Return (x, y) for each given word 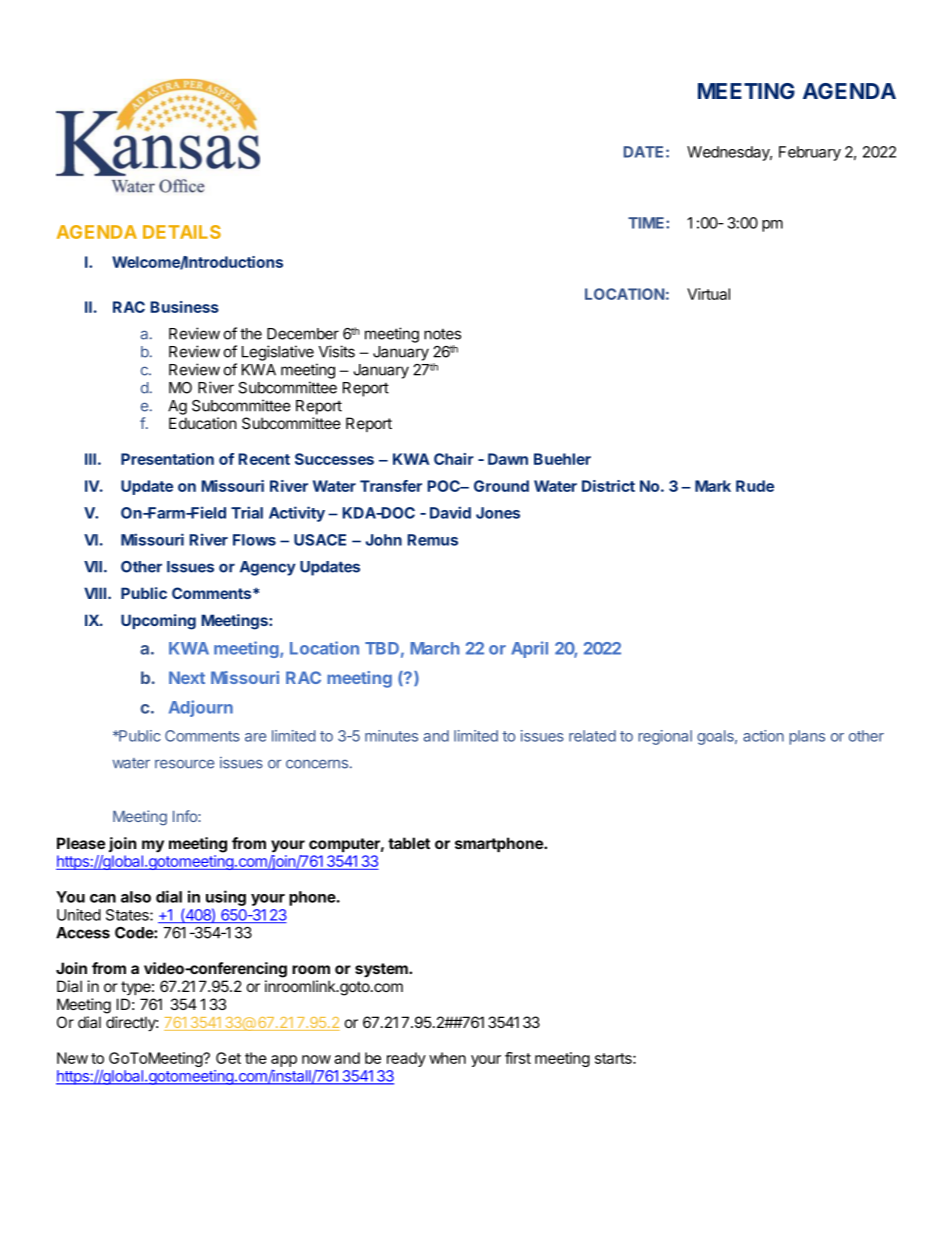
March (435, 648)
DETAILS (182, 232)
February (810, 153)
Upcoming (158, 622)
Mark (713, 486)
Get (228, 1058)
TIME (647, 223)
